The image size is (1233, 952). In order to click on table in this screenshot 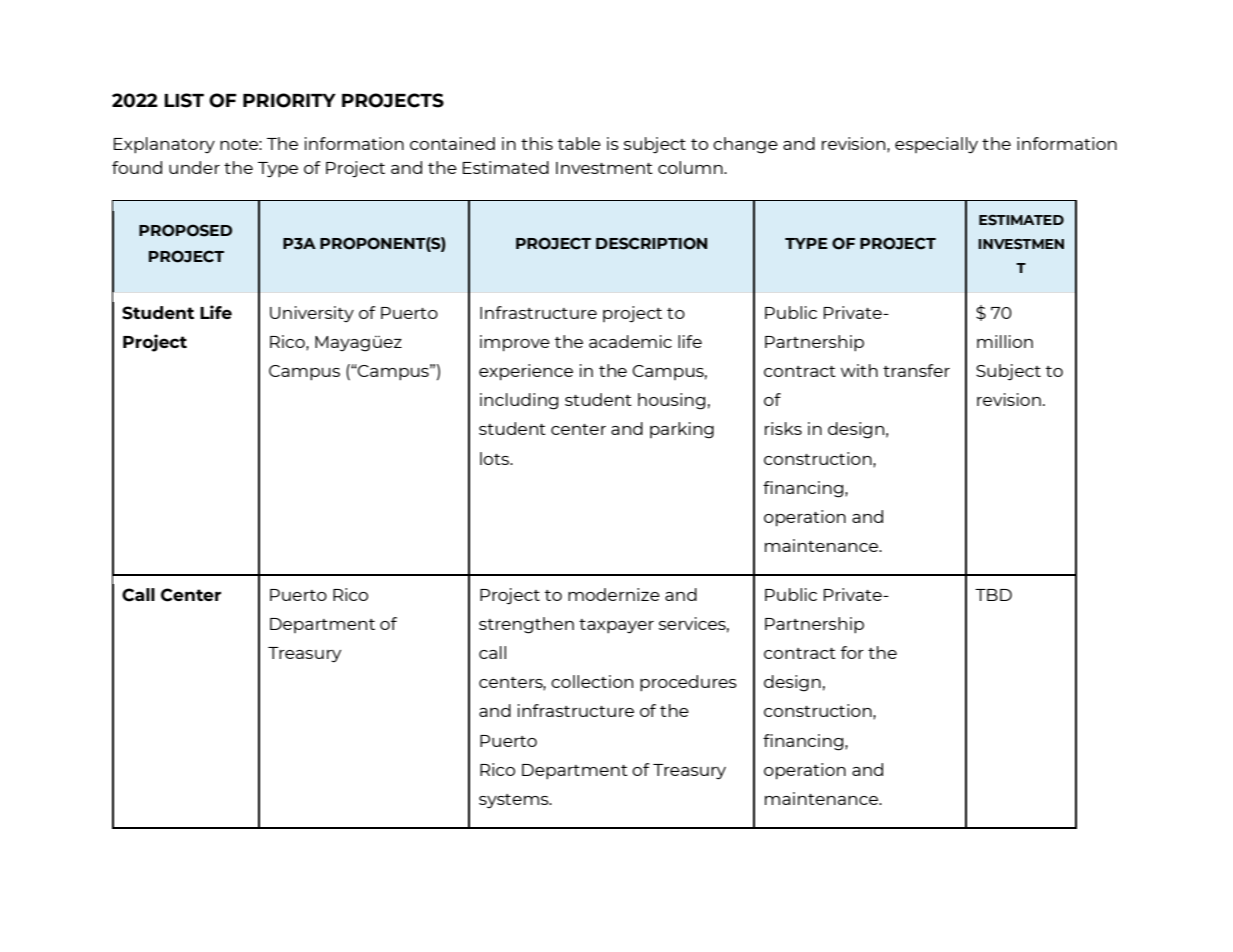, I will do `click(579, 143)`.
